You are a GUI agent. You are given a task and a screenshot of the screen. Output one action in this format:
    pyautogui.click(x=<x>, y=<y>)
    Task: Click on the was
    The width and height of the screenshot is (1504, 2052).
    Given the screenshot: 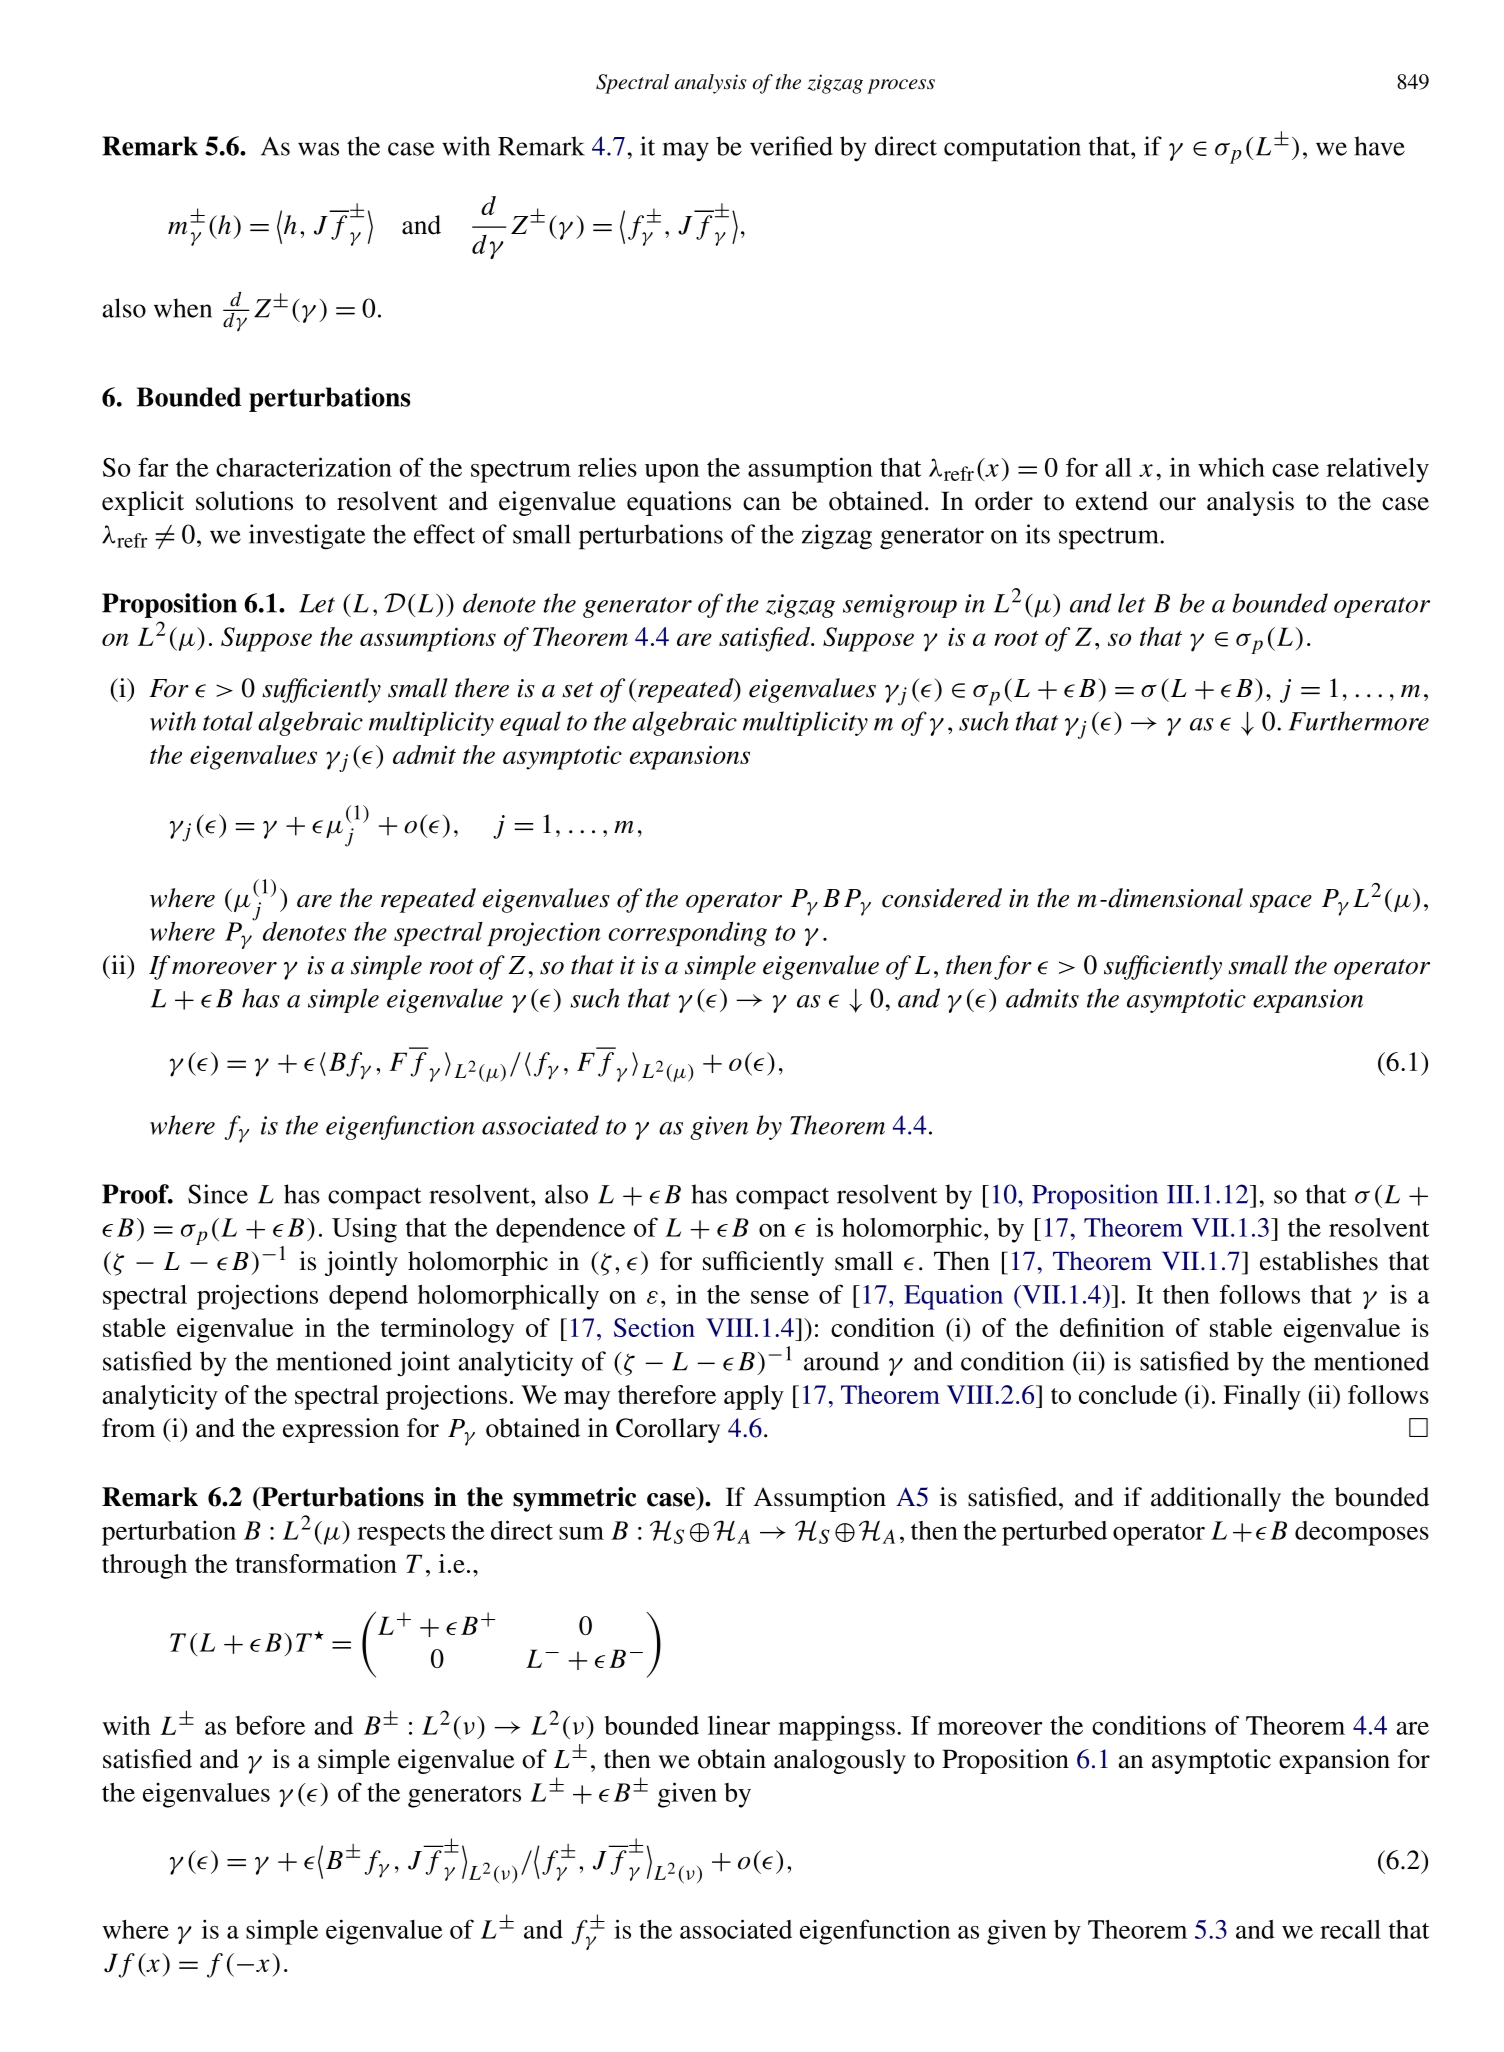 What is the action you would take?
    pyautogui.click(x=318, y=149)
